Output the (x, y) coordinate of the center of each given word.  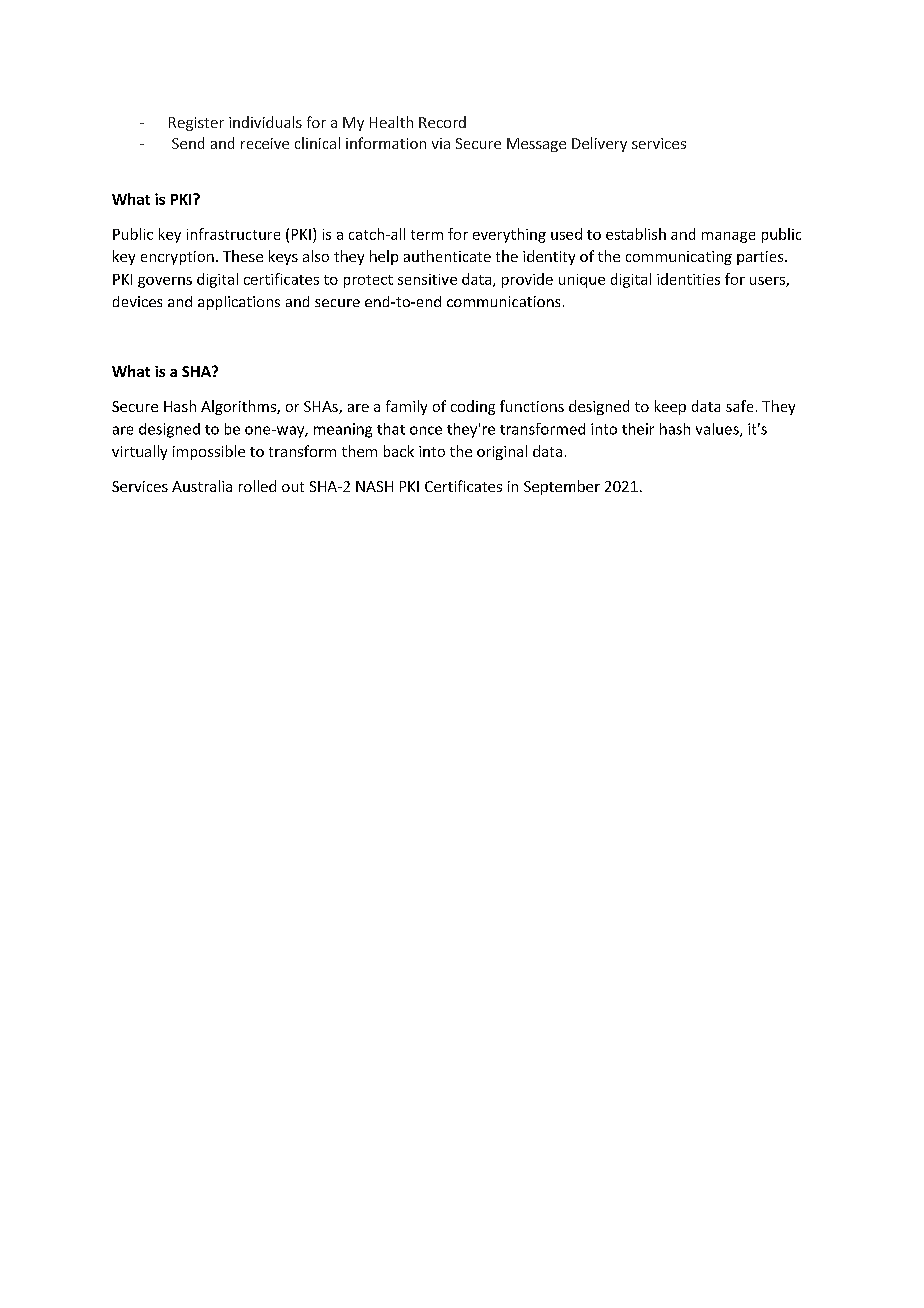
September (562, 487)
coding (473, 407)
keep (670, 407)
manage (728, 237)
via (441, 143)
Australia (202, 486)
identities (688, 279)
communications (503, 301)
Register (196, 124)
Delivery (599, 144)
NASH (374, 486)
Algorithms (239, 407)
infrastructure (233, 234)
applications (239, 303)
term (427, 235)
